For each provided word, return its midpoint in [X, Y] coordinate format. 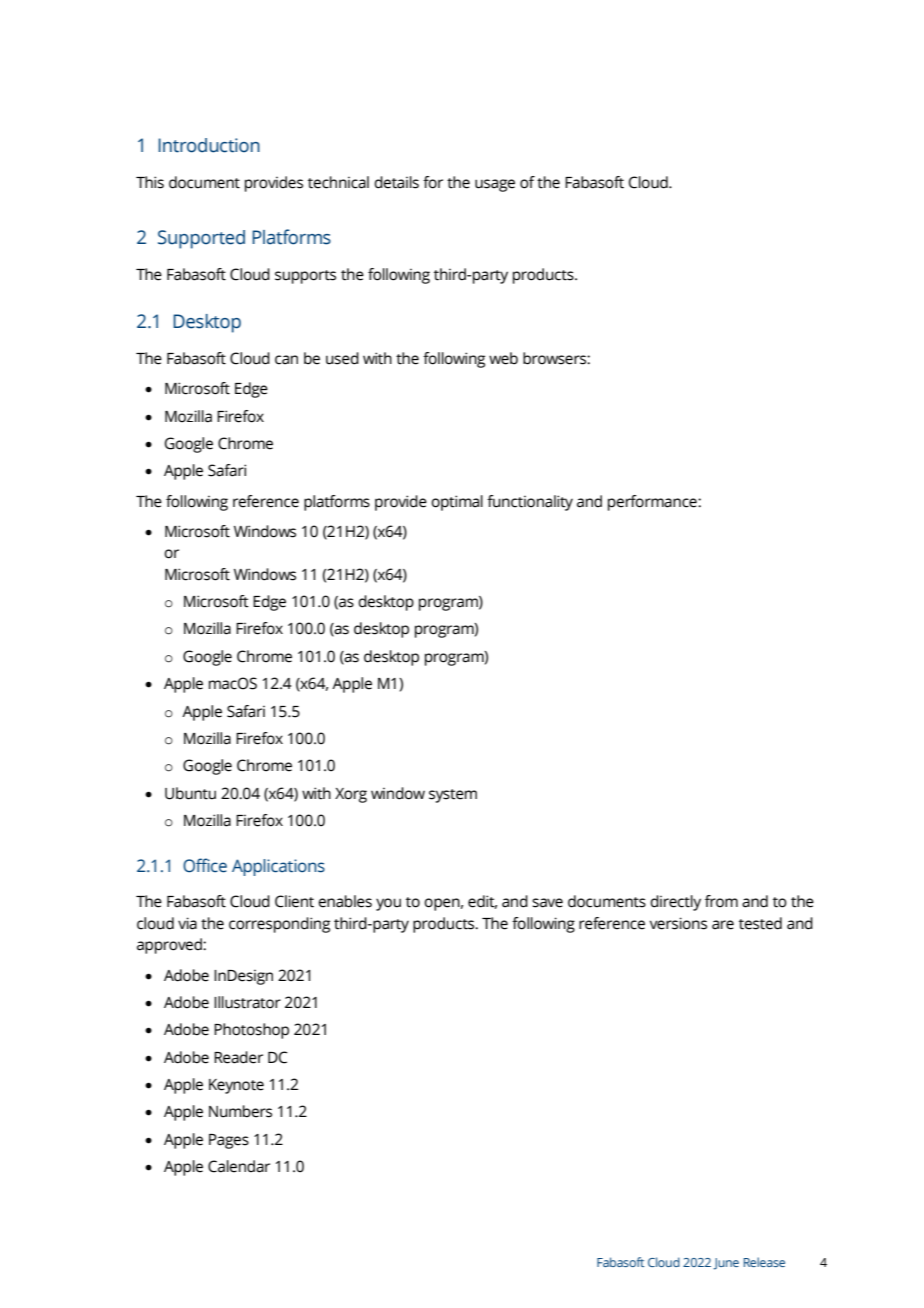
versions [678, 923]
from [721, 901]
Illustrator [247, 1002]
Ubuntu [190, 793]
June [726, 1264]
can [286, 360]
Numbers [240, 1111]
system [453, 796]
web [503, 358]
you [388, 904]
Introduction [209, 145]
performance [653, 503]
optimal [457, 503]
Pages [229, 1141]
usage [495, 185]
